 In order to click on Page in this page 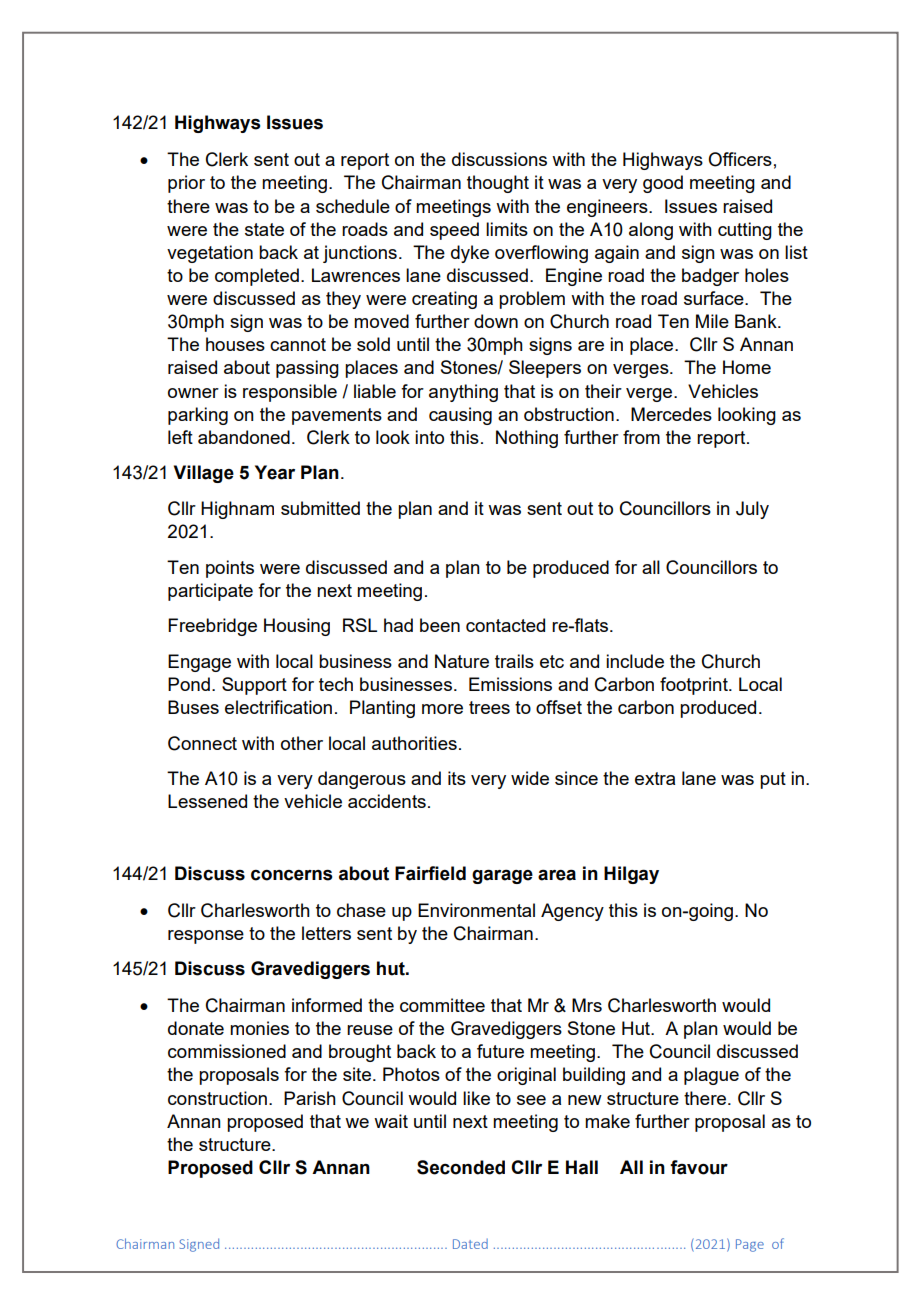, I will do `click(750, 1245)`.
